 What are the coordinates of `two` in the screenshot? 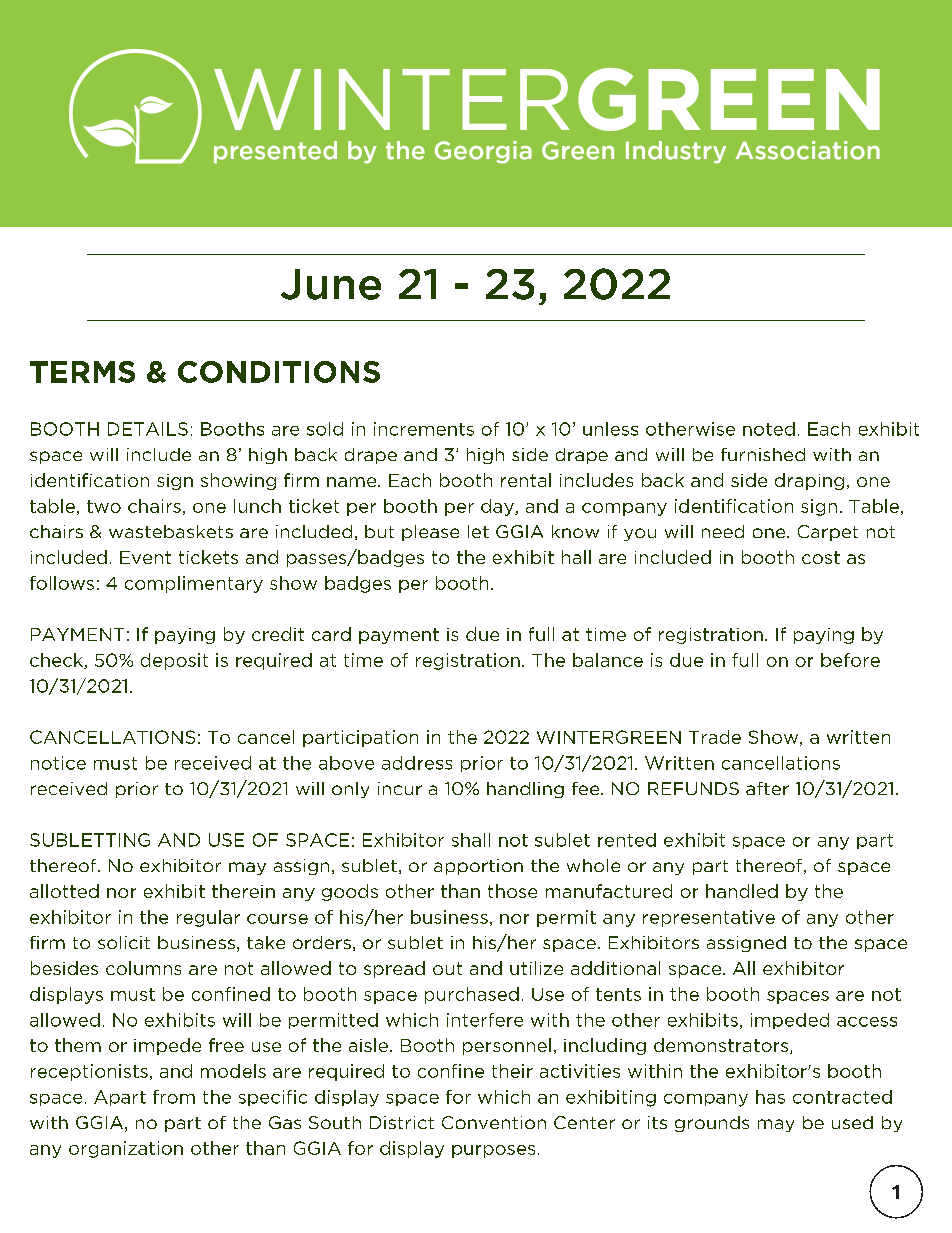 It's located at (104, 506).
